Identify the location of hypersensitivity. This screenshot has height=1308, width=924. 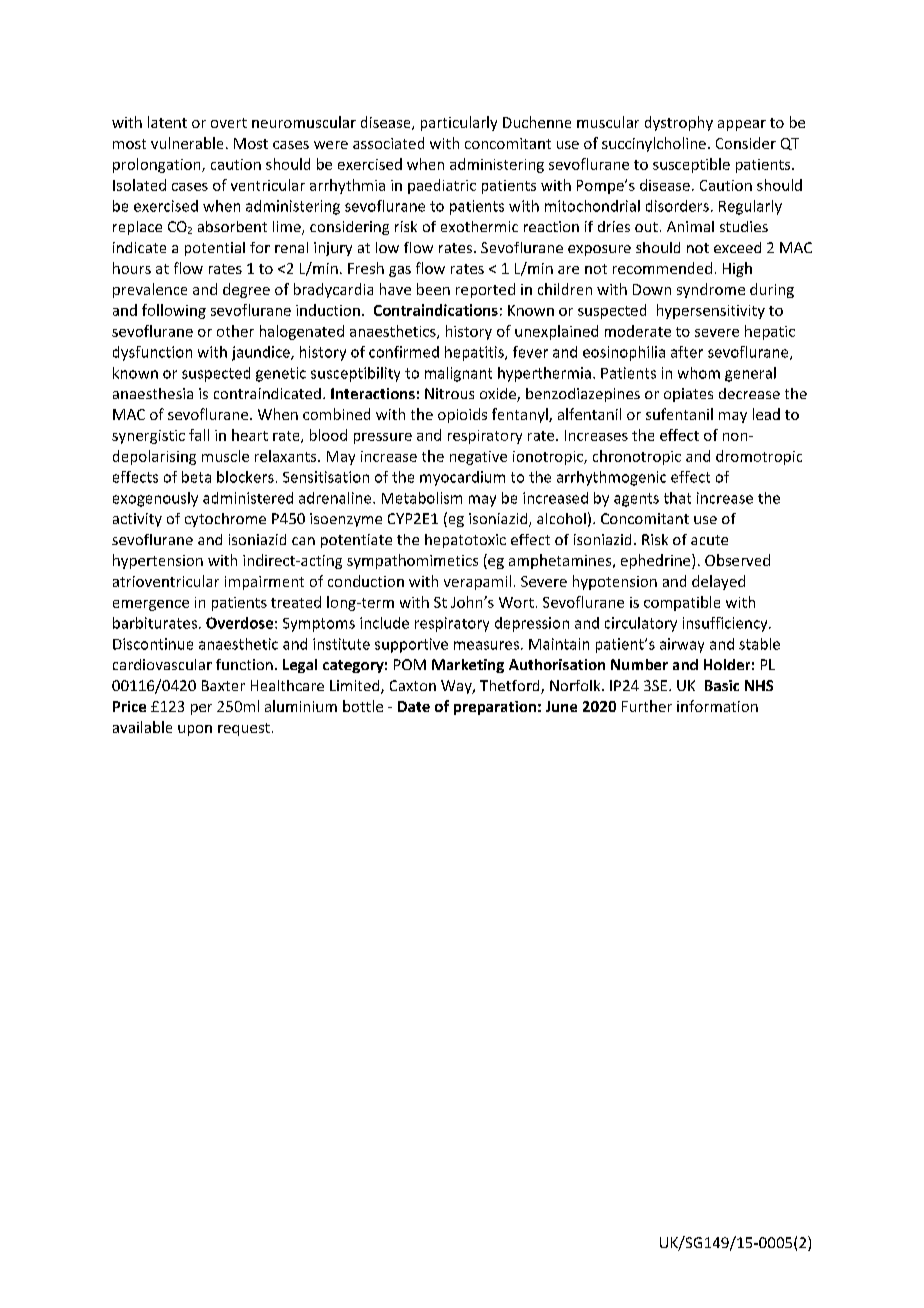
(711, 311).
